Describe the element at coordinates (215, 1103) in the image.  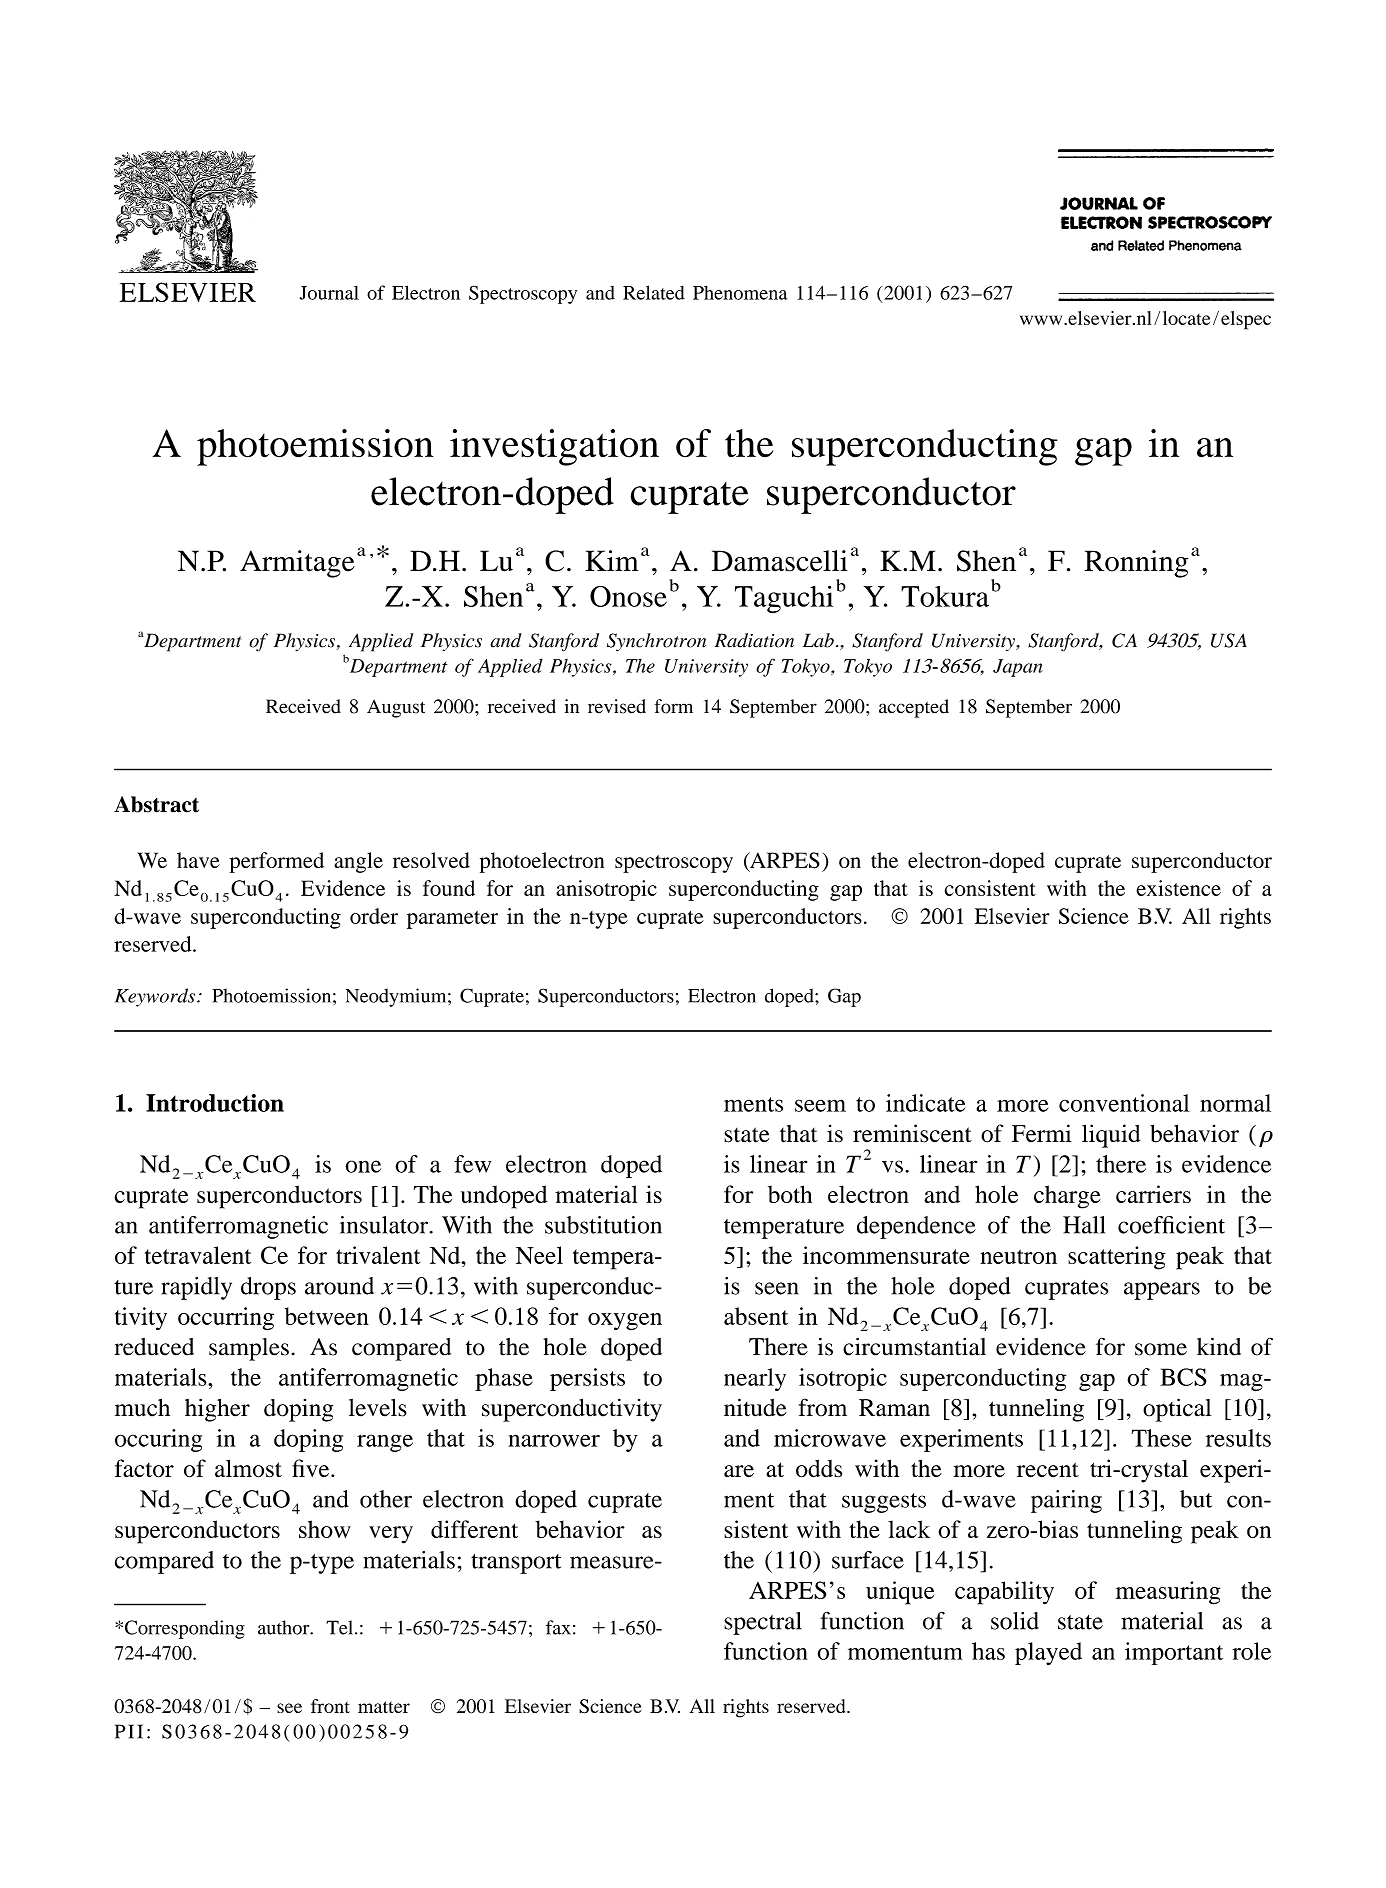
I see `Introduction` at that location.
